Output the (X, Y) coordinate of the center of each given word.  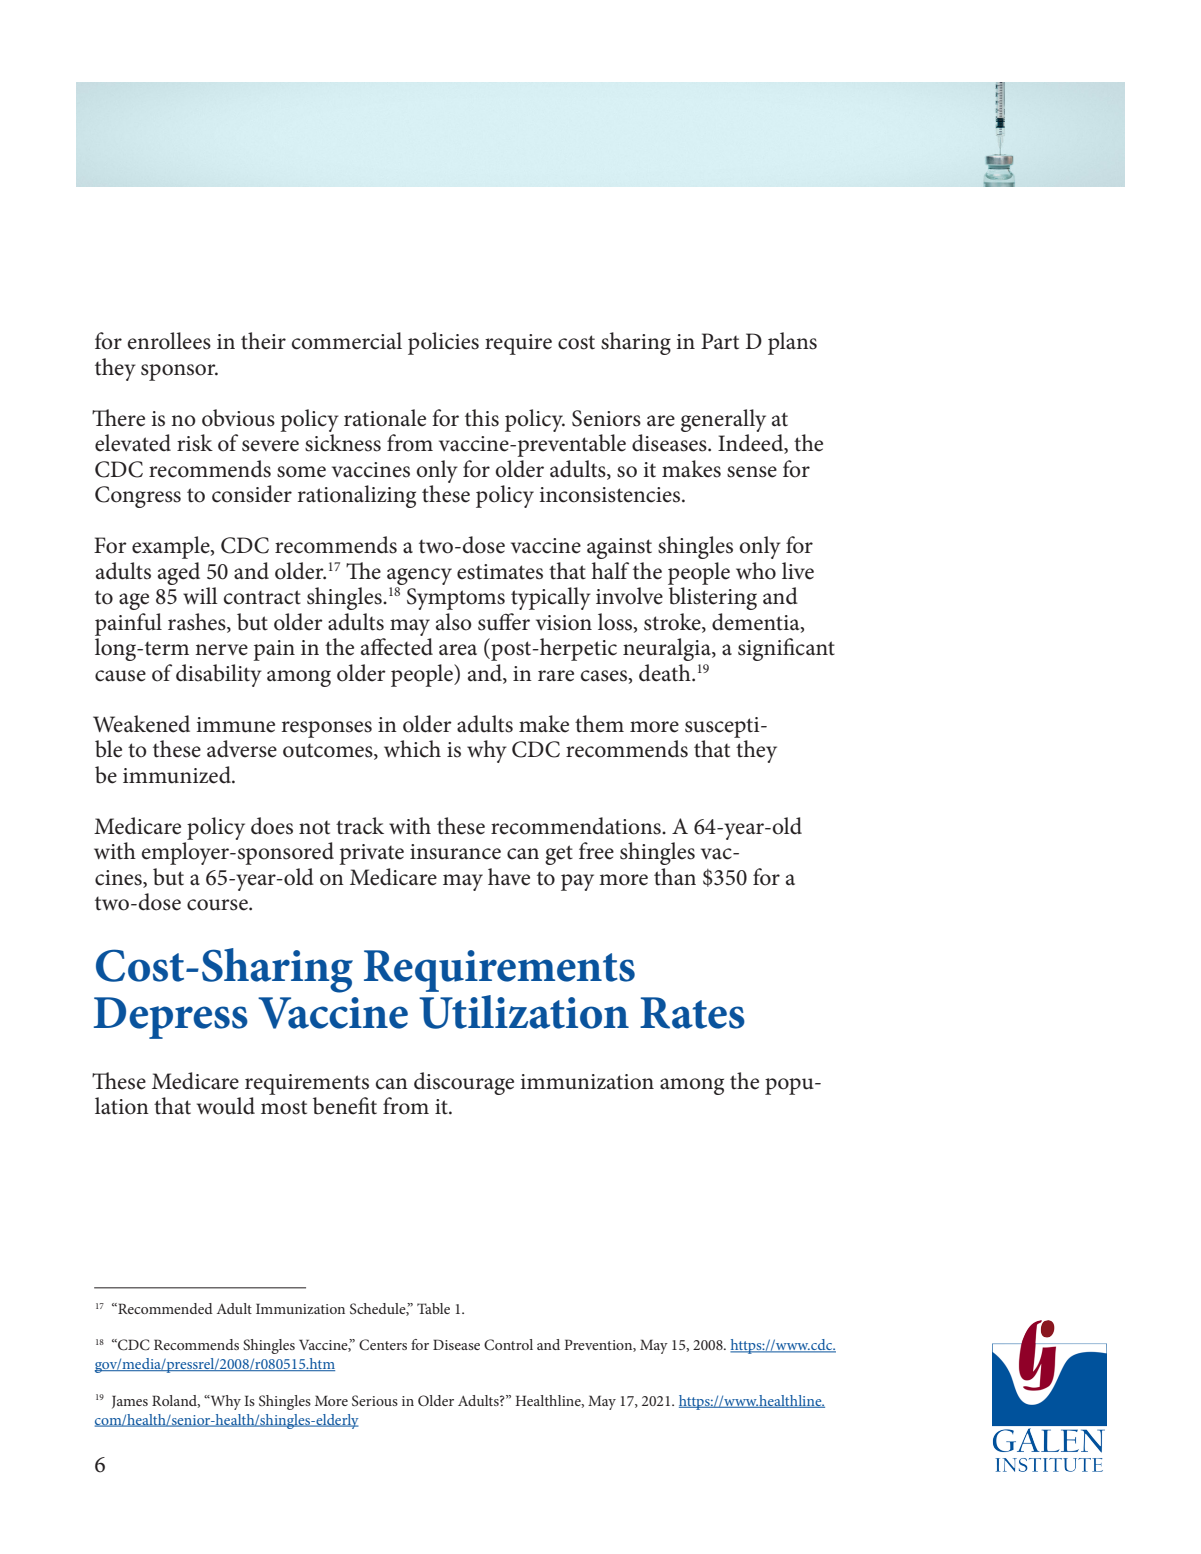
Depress (171, 1018)
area (458, 650)
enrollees (169, 341)
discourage (464, 1083)
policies (443, 343)
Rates (692, 1013)
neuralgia (668, 649)
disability (219, 675)
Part (720, 341)
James (130, 1402)
